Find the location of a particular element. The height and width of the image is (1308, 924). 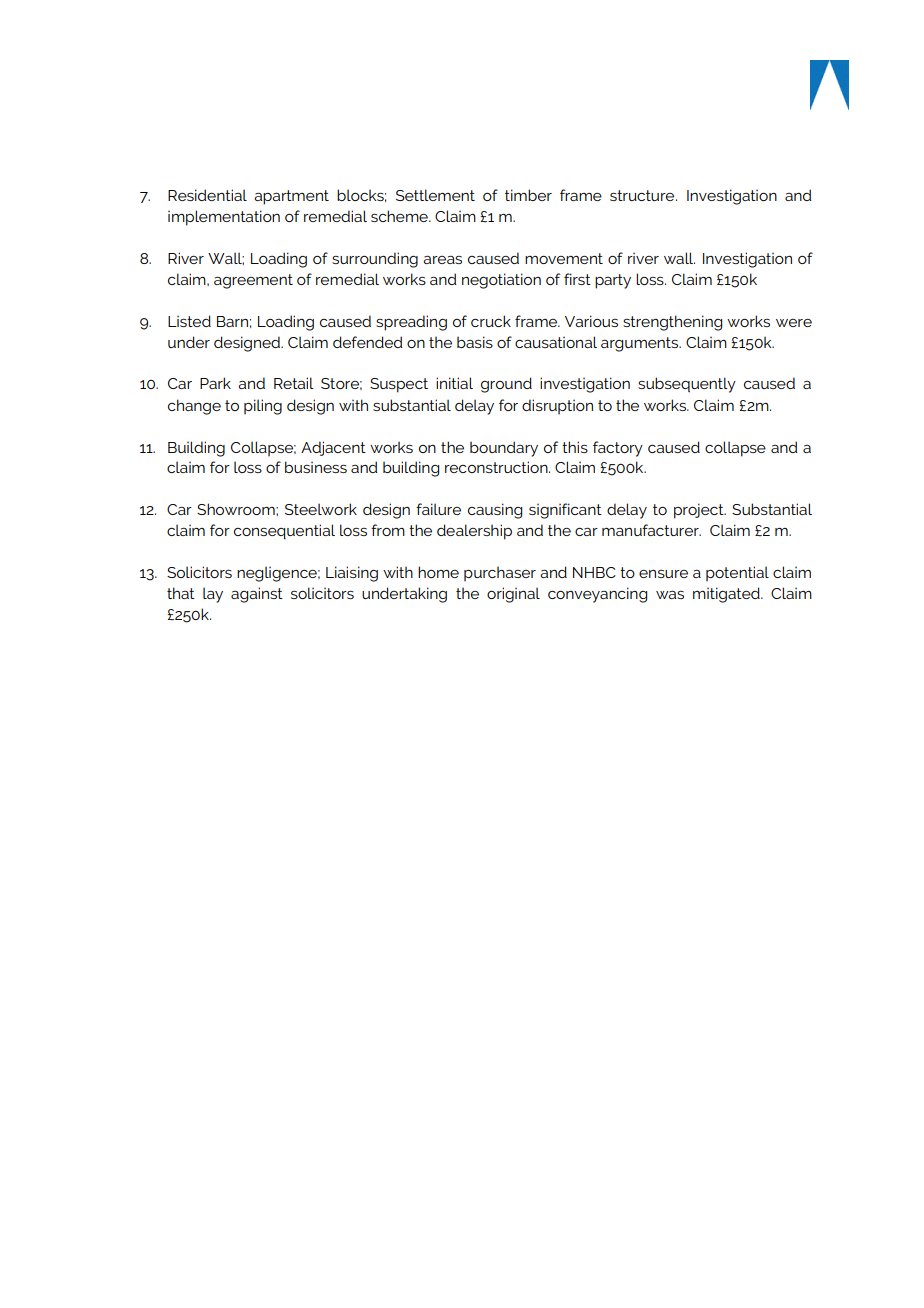

strengthening is located at coordinates (672, 323).
